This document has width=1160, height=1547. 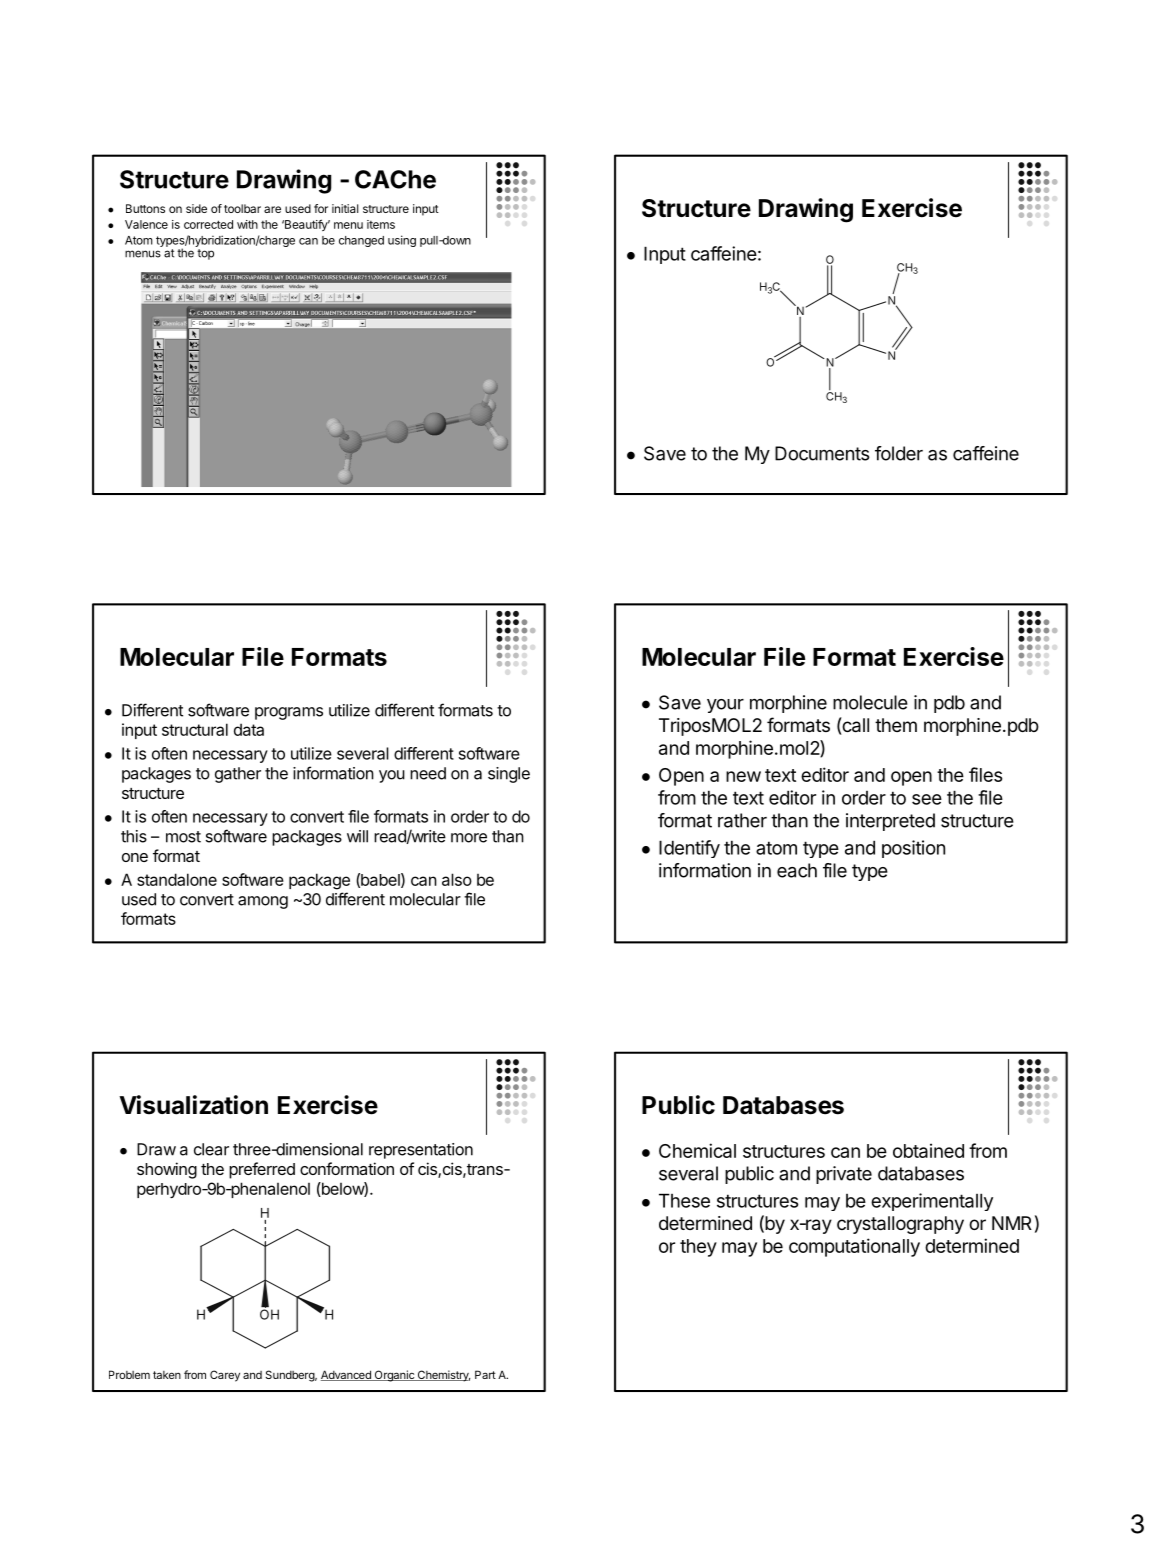 What do you see at coordinates (457, 879) in the document?
I see `also` at bounding box center [457, 879].
